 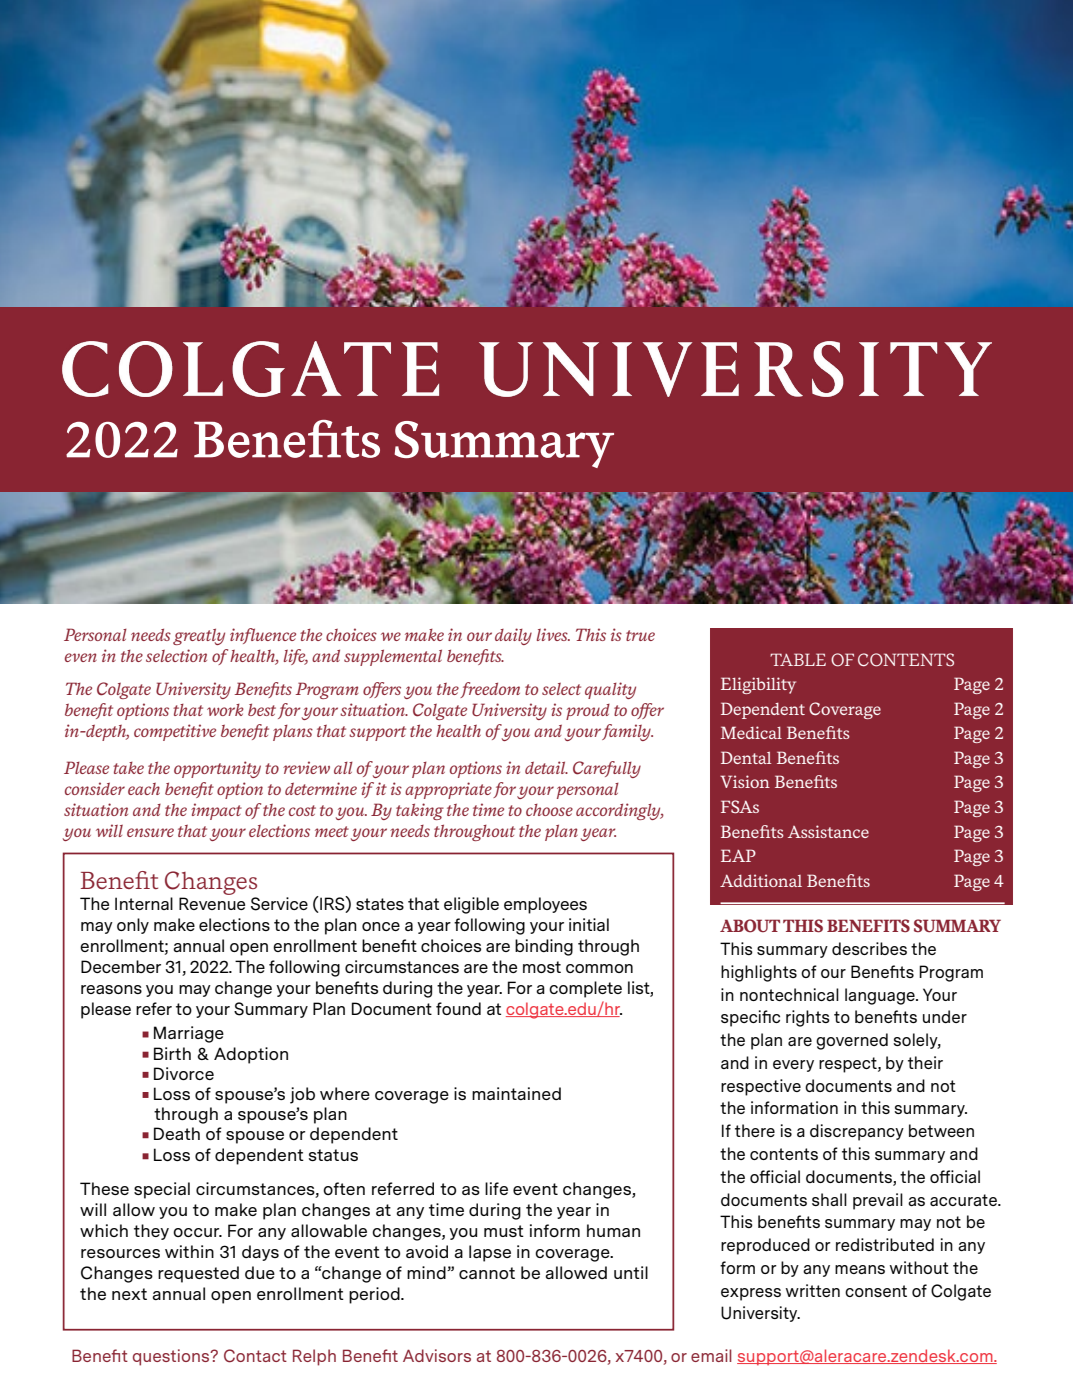 I want to click on greatly, so click(x=199, y=636).
